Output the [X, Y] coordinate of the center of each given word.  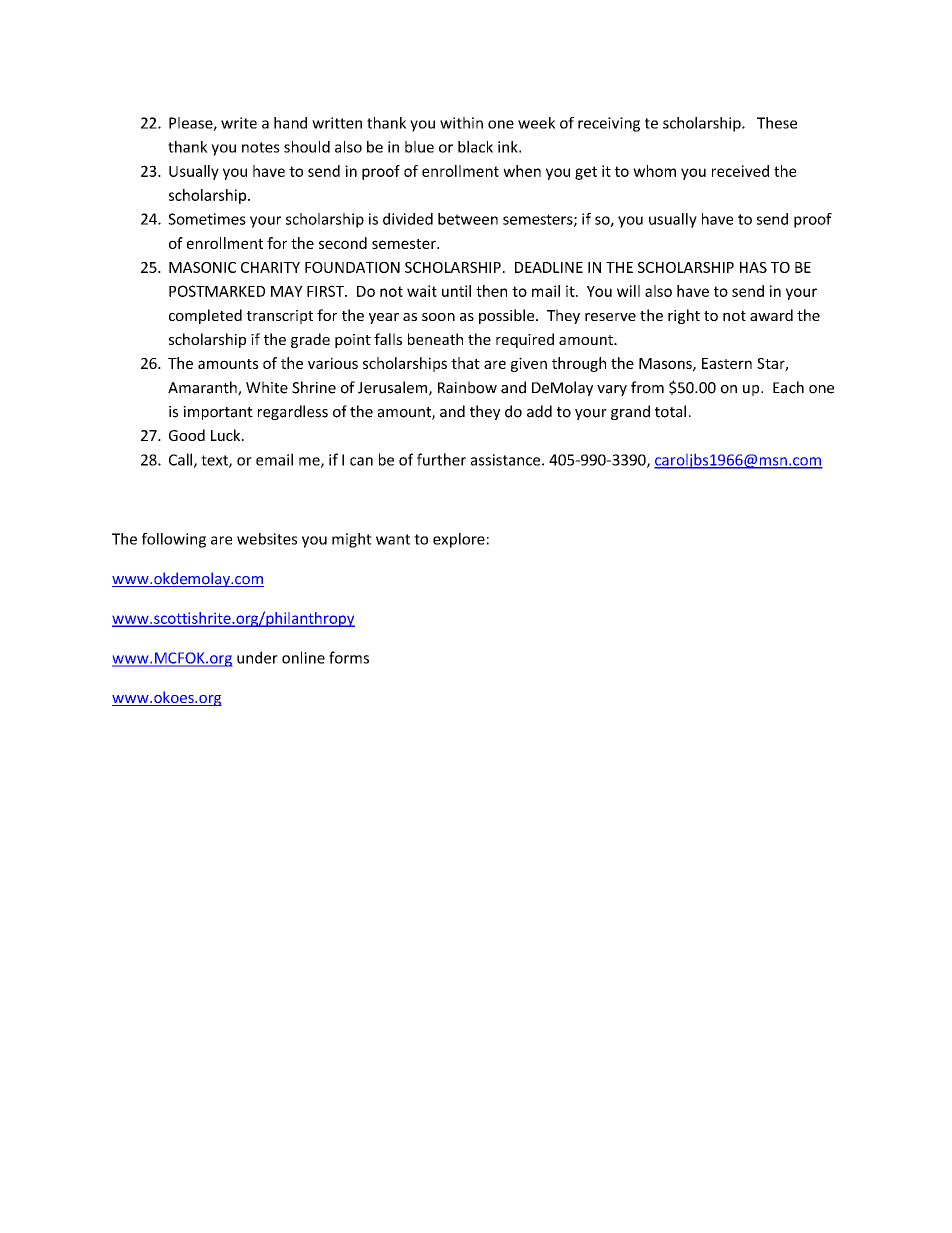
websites [267, 539]
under [257, 657]
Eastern [727, 363]
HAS [753, 267]
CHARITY [270, 267]
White [267, 387]
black [475, 147]
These [777, 123]
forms [349, 657]
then [491, 291]
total [670, 411]
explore [459, 540]
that [465, 363]
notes [261, 147]
